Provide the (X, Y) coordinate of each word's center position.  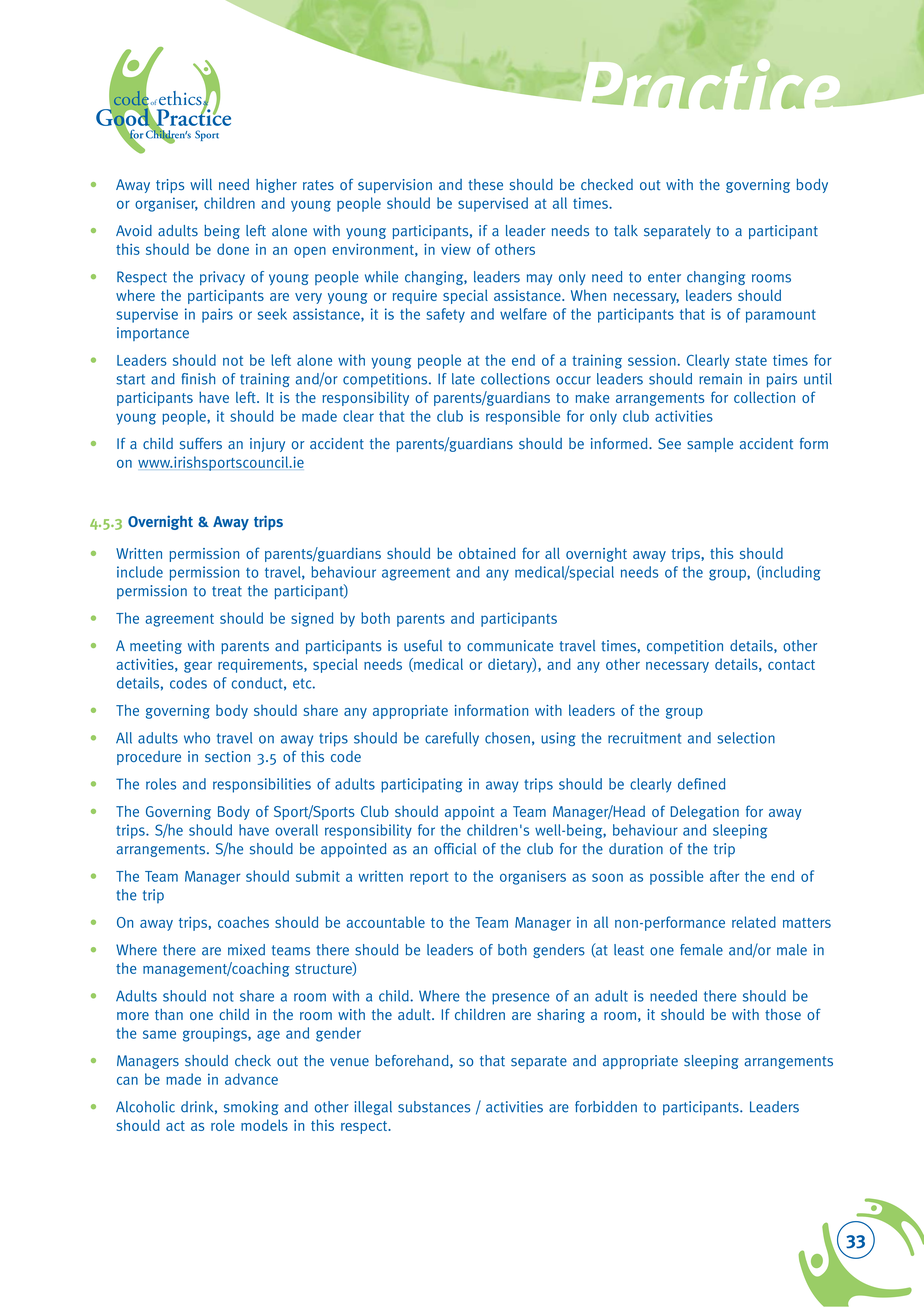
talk (626, 231)
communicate (510, 646)
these (485, 185)
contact (791, 665)
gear (198, 667)
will (201, 184)
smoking (251, 1108)
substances (434, 1107)
